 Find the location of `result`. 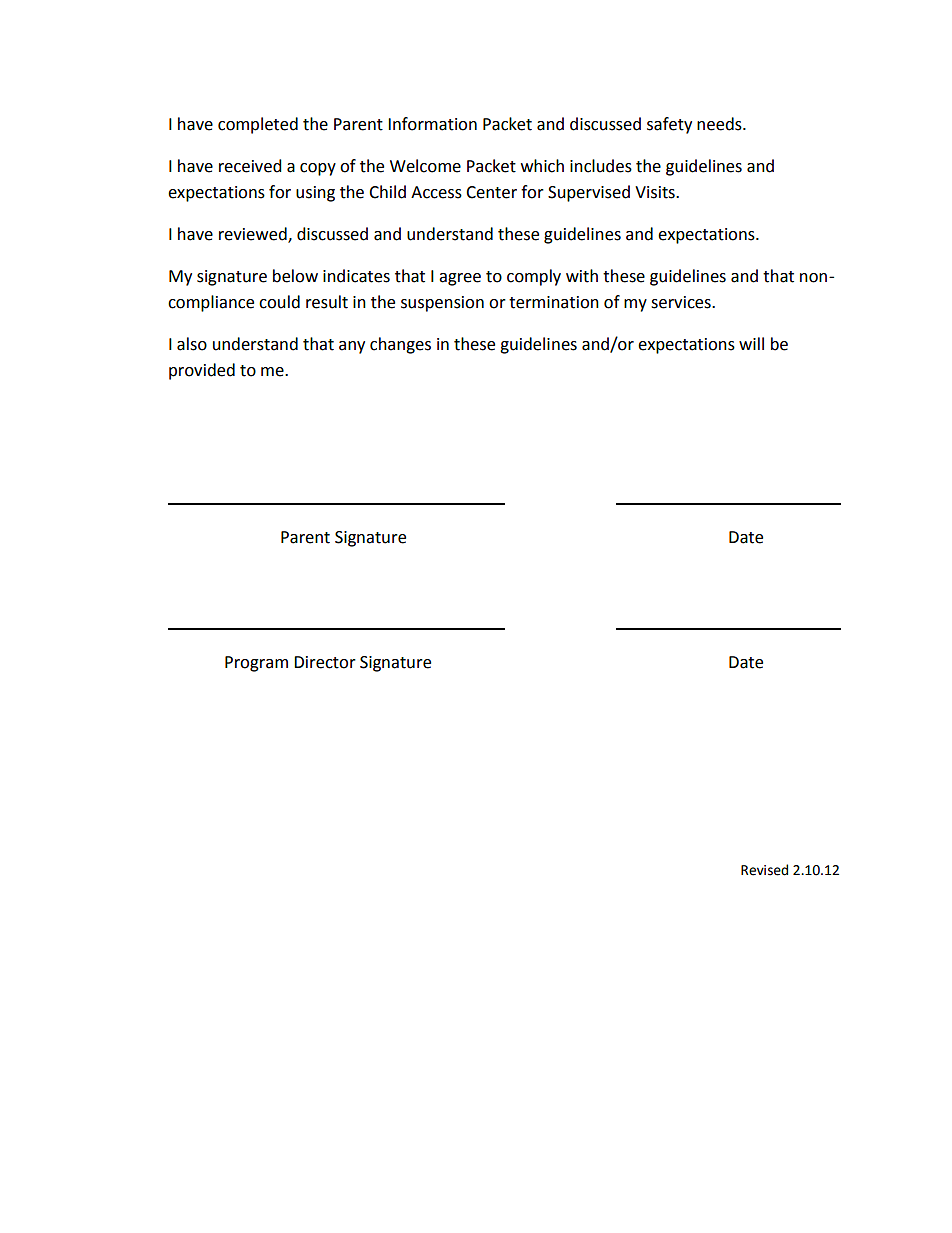

result is located at coordinates (327, 302).
